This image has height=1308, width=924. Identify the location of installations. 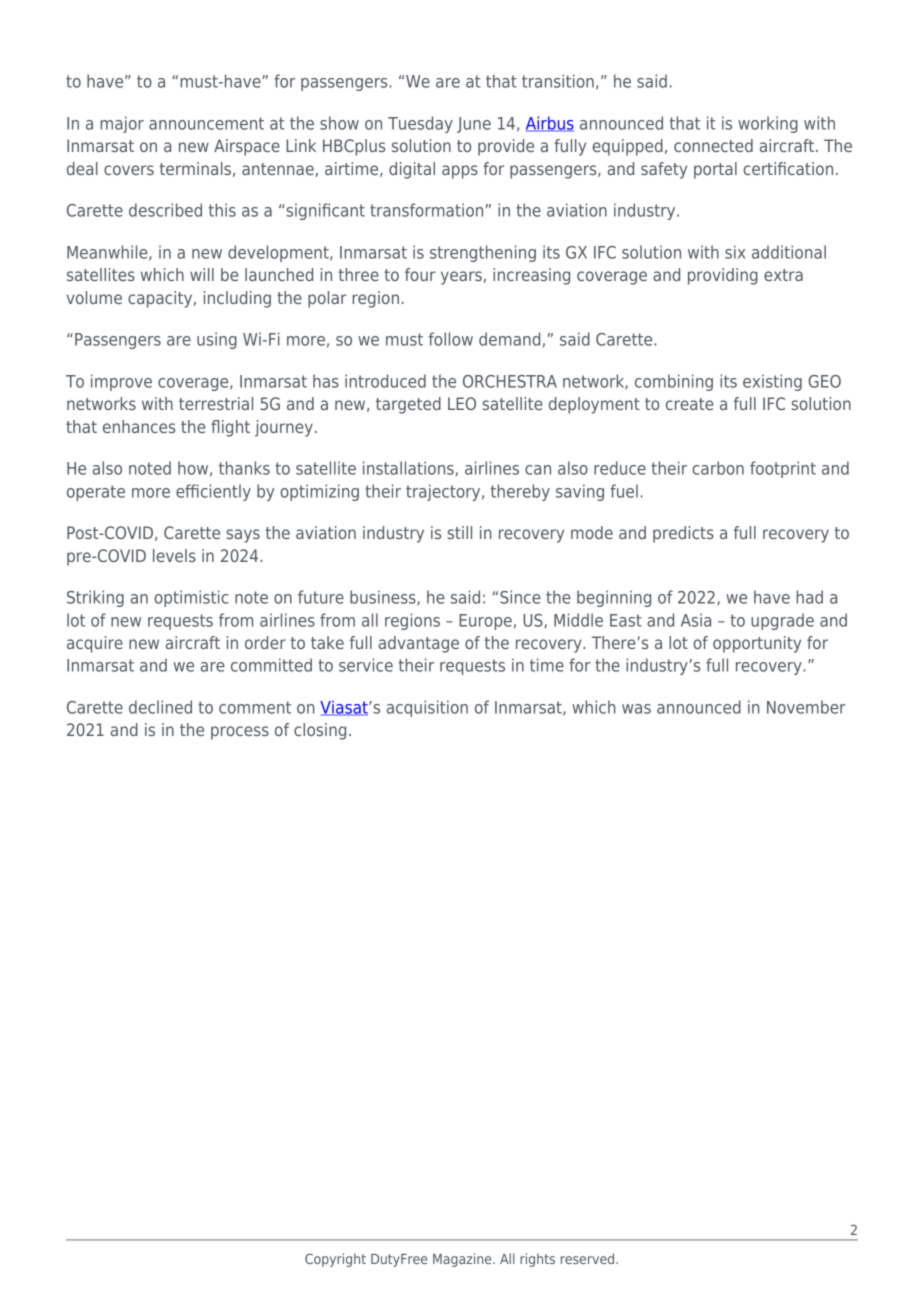
(408, 468).
